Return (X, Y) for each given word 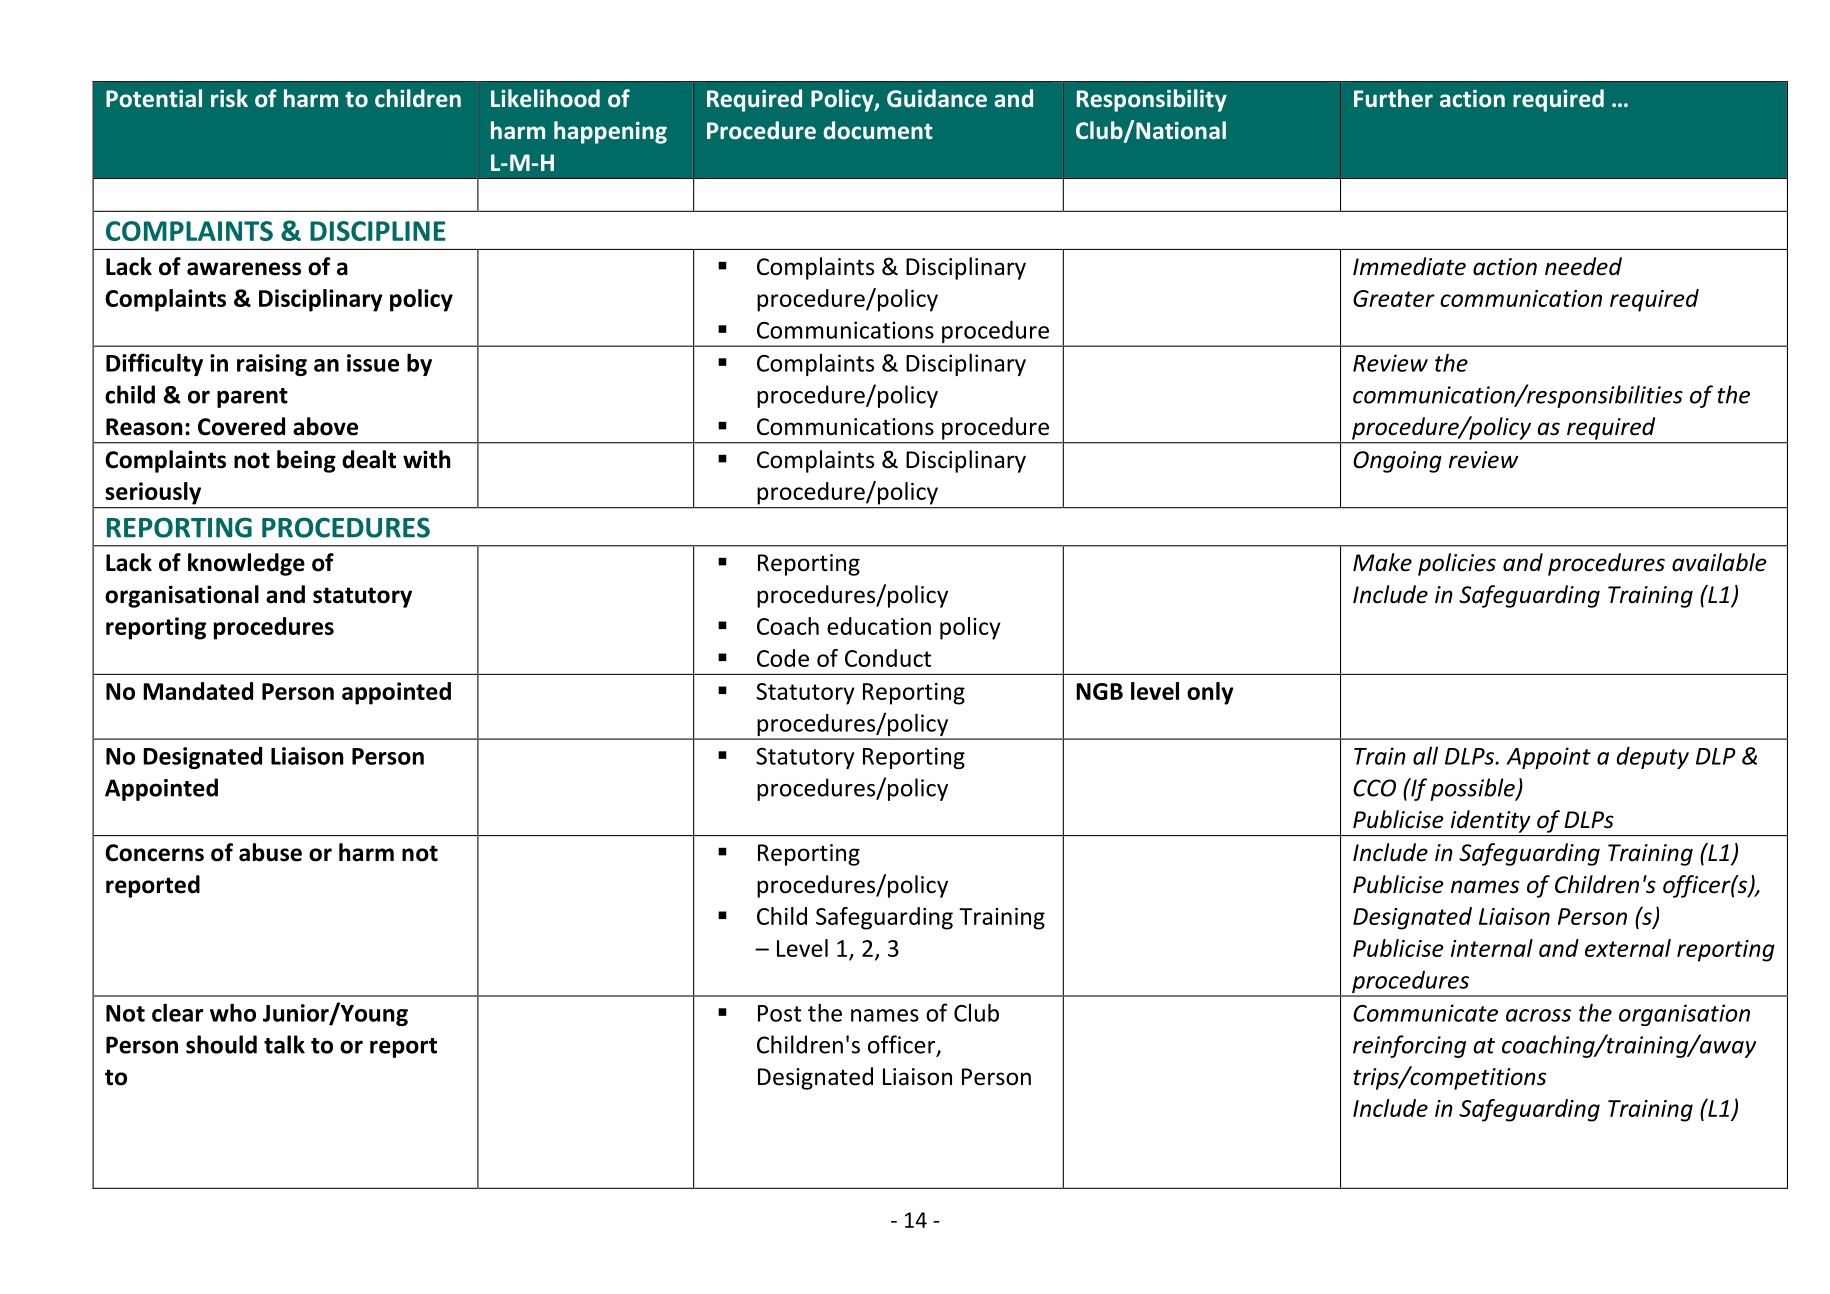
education (879, 626)
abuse (270, 852)
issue (373, 363)
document (878, 130)
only (1210, 693)
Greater (1394, 298)
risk (229, 98)
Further (1393, 98)
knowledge (246, 564)
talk (284, 1044)
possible (1473, 789)
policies (1457, 564)
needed (1583, 266)
